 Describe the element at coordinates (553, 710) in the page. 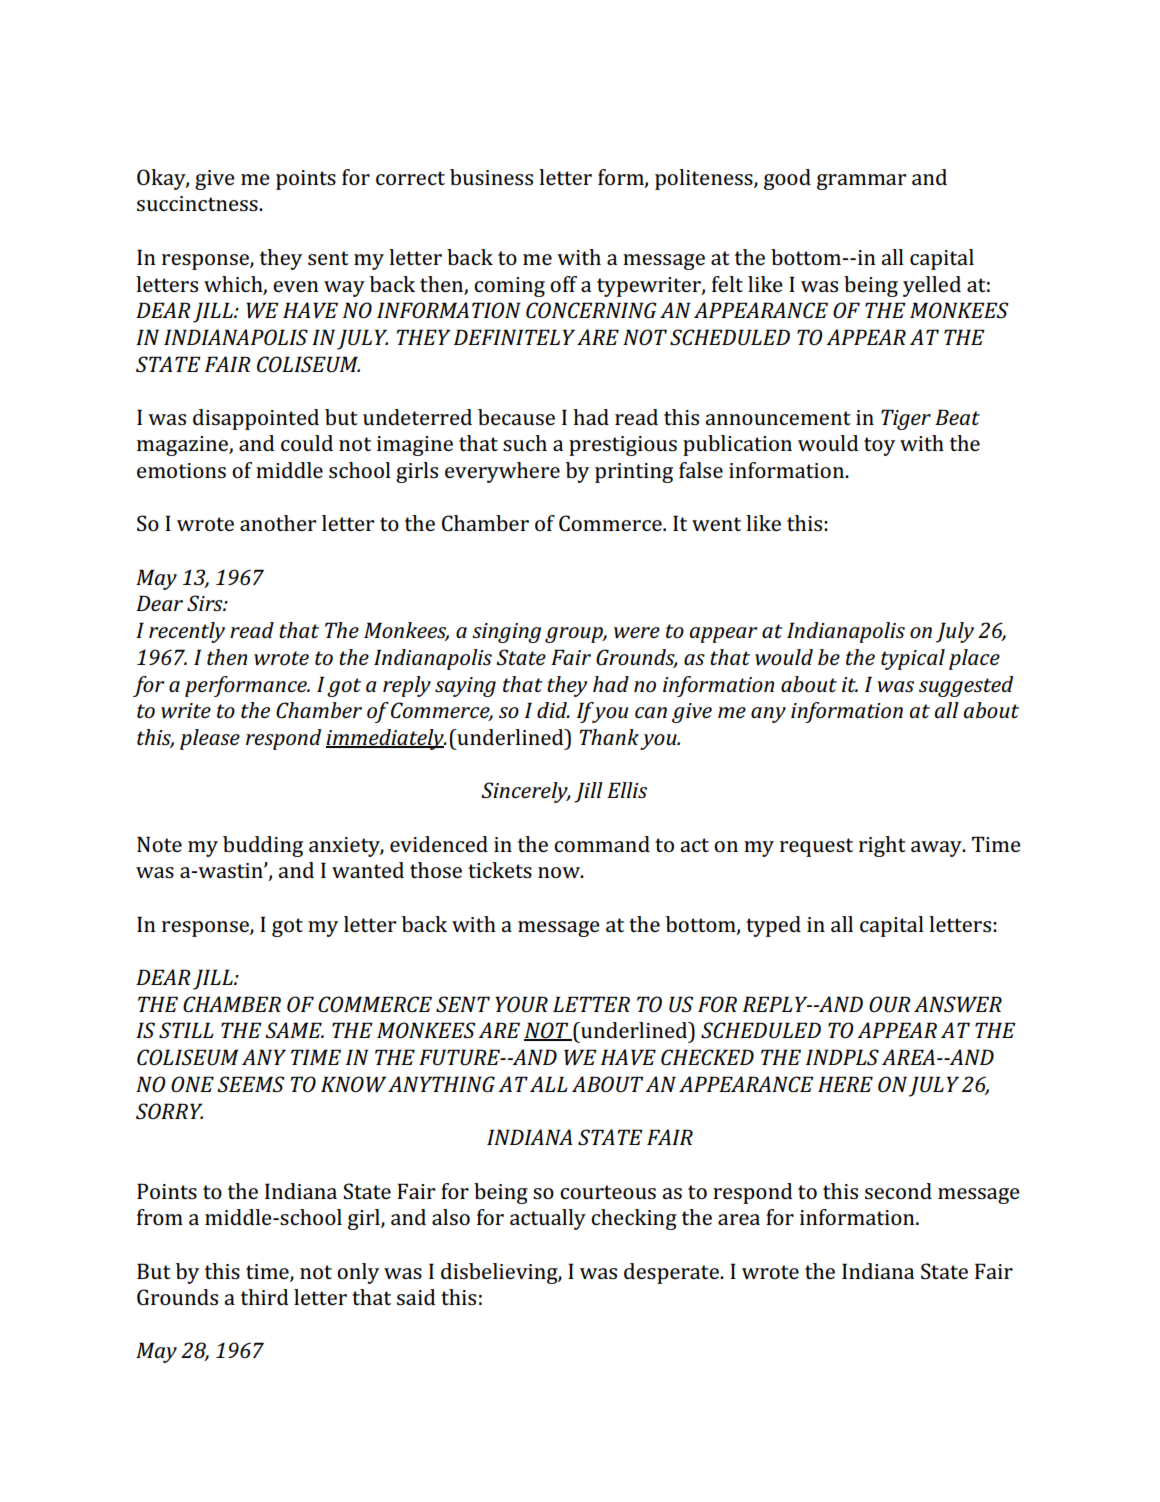

I see `did` at that location.
